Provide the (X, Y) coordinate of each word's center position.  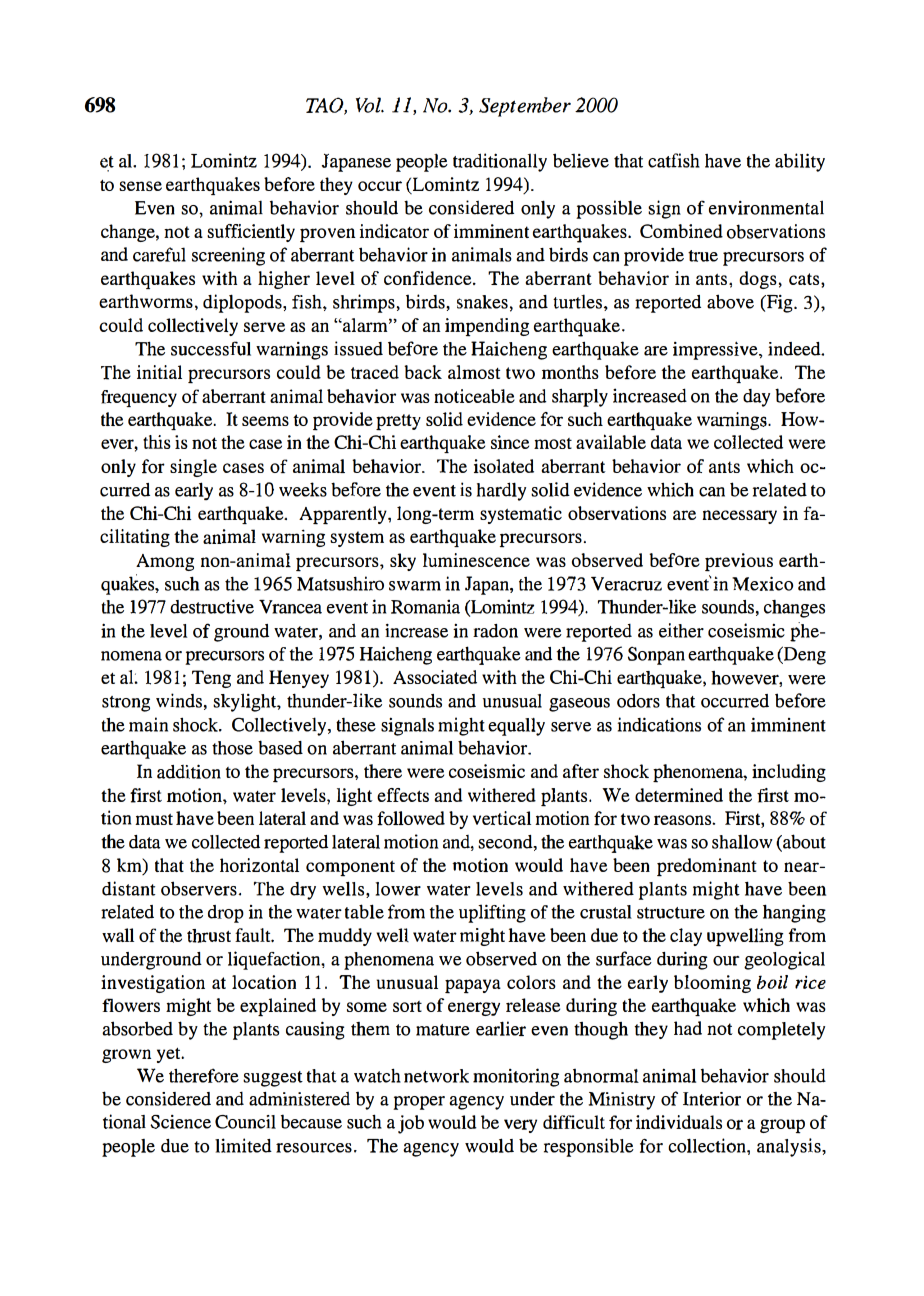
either (681, 630)
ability (800, 162)
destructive (212, 606)
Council (245, 1122)
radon (495, 631)
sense (140, 186)
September (525, 107)
